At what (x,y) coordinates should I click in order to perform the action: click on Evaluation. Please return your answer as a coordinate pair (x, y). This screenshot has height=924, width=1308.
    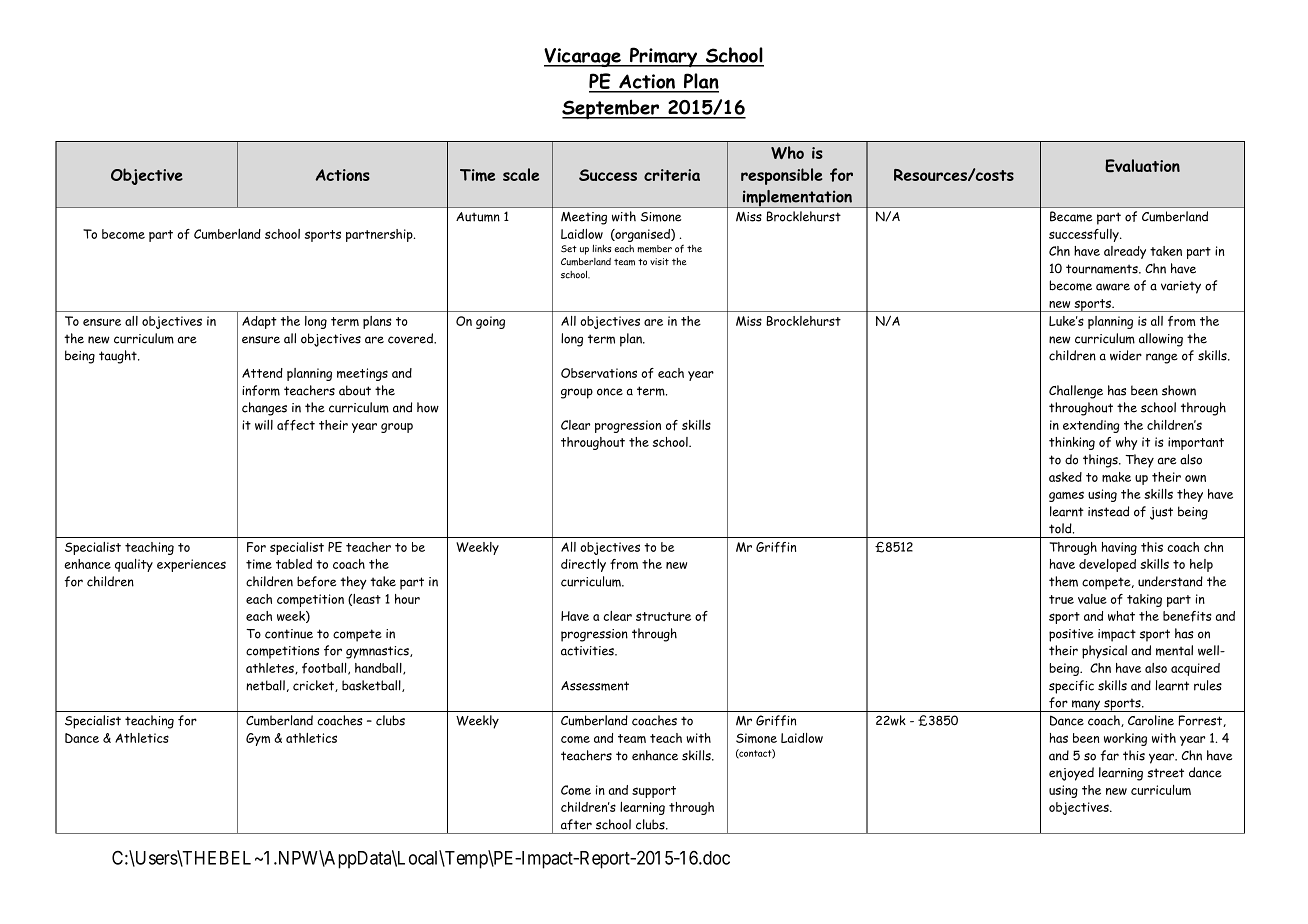
    Looking at the image, I should click on (1142, 166).
